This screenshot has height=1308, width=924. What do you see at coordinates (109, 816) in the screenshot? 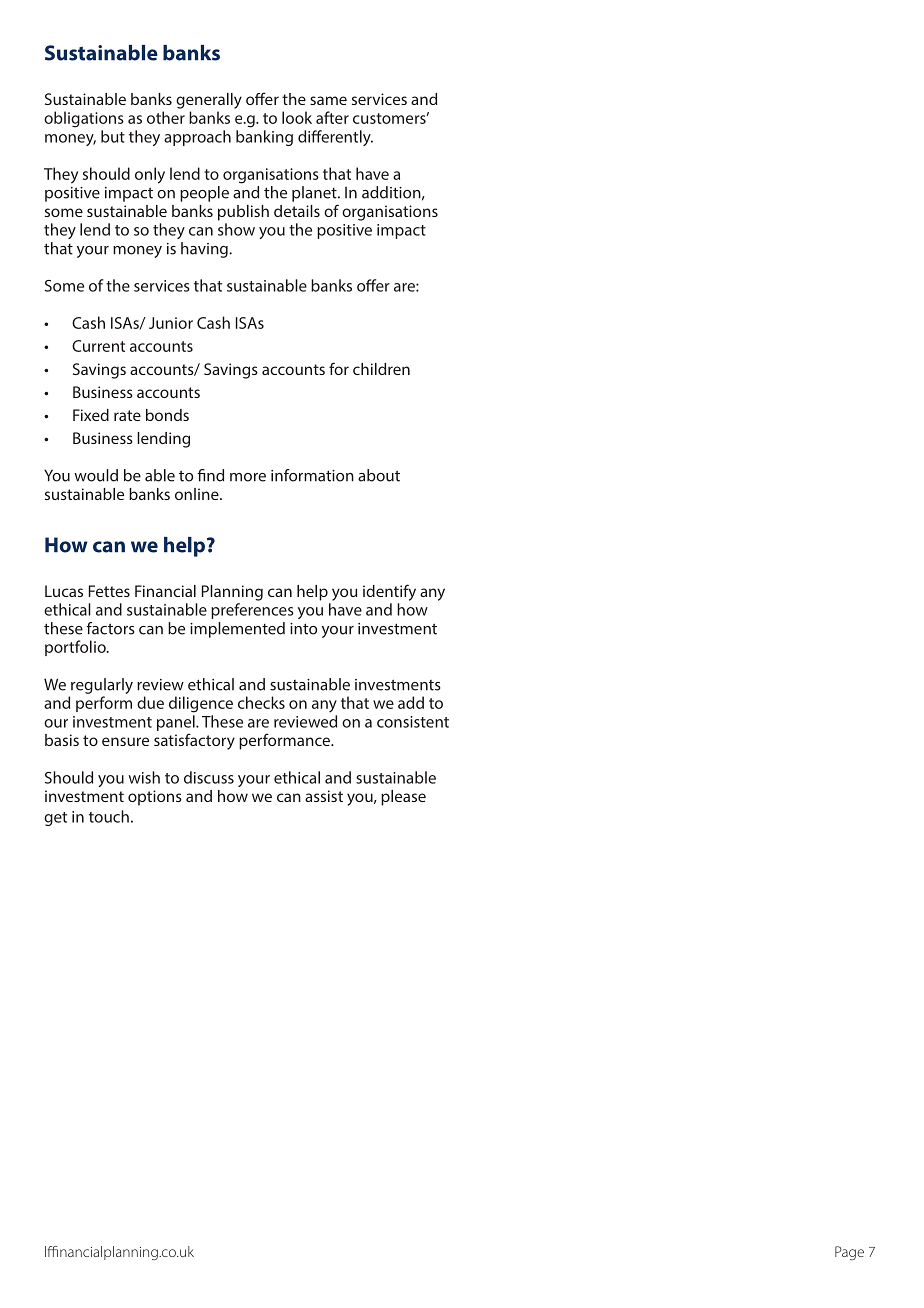
I see `touch` at bounding box center [109, 816].
